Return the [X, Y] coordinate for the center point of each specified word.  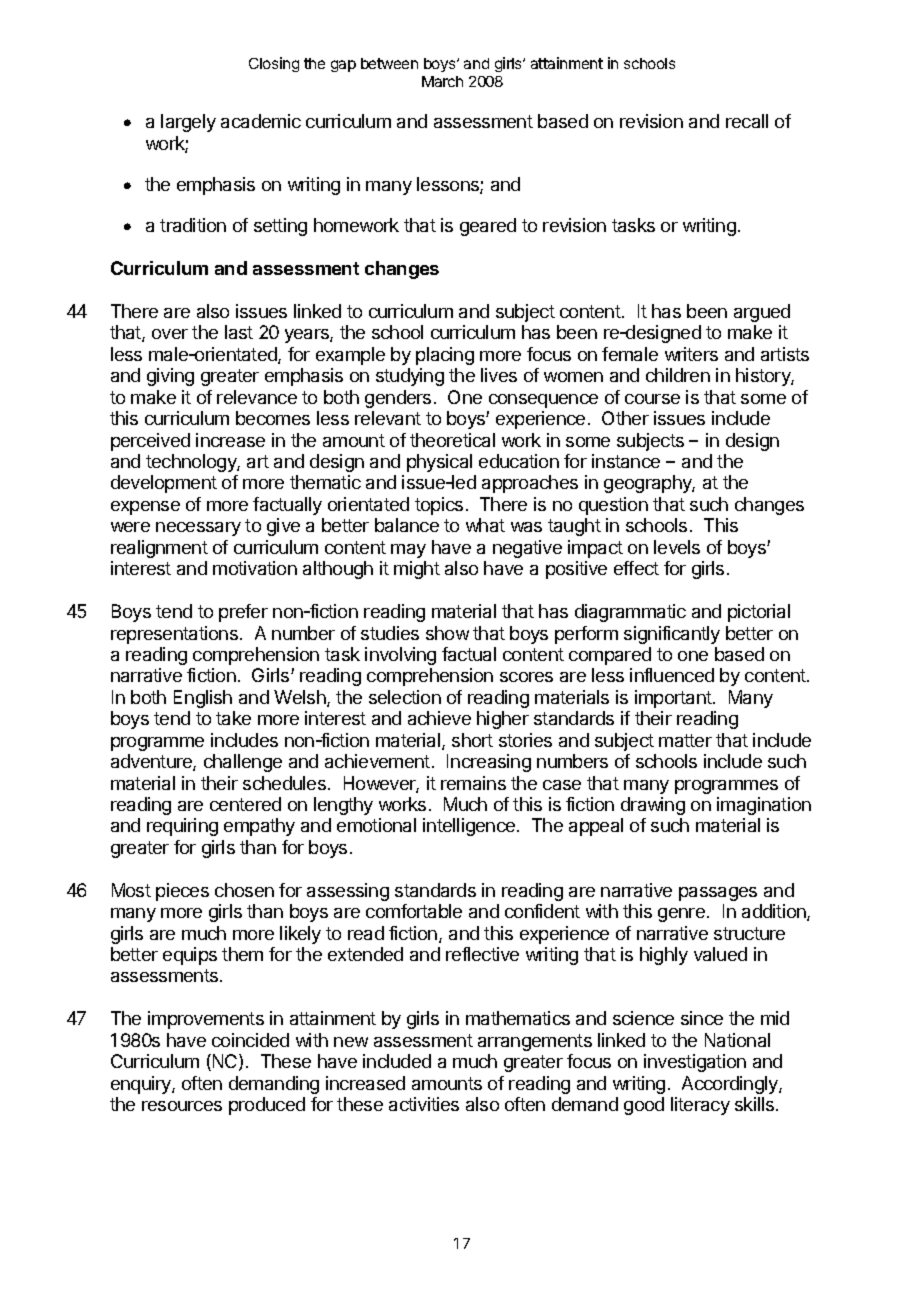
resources [182, 1106]
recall [747, 121]
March [442, 81]
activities [424, 1104]
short [472, 740]
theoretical [452, 440]
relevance [257, 397]
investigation [695, 1063]
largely [188, 123]
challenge [243, 763]
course [652, 399]
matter [685, 740]
